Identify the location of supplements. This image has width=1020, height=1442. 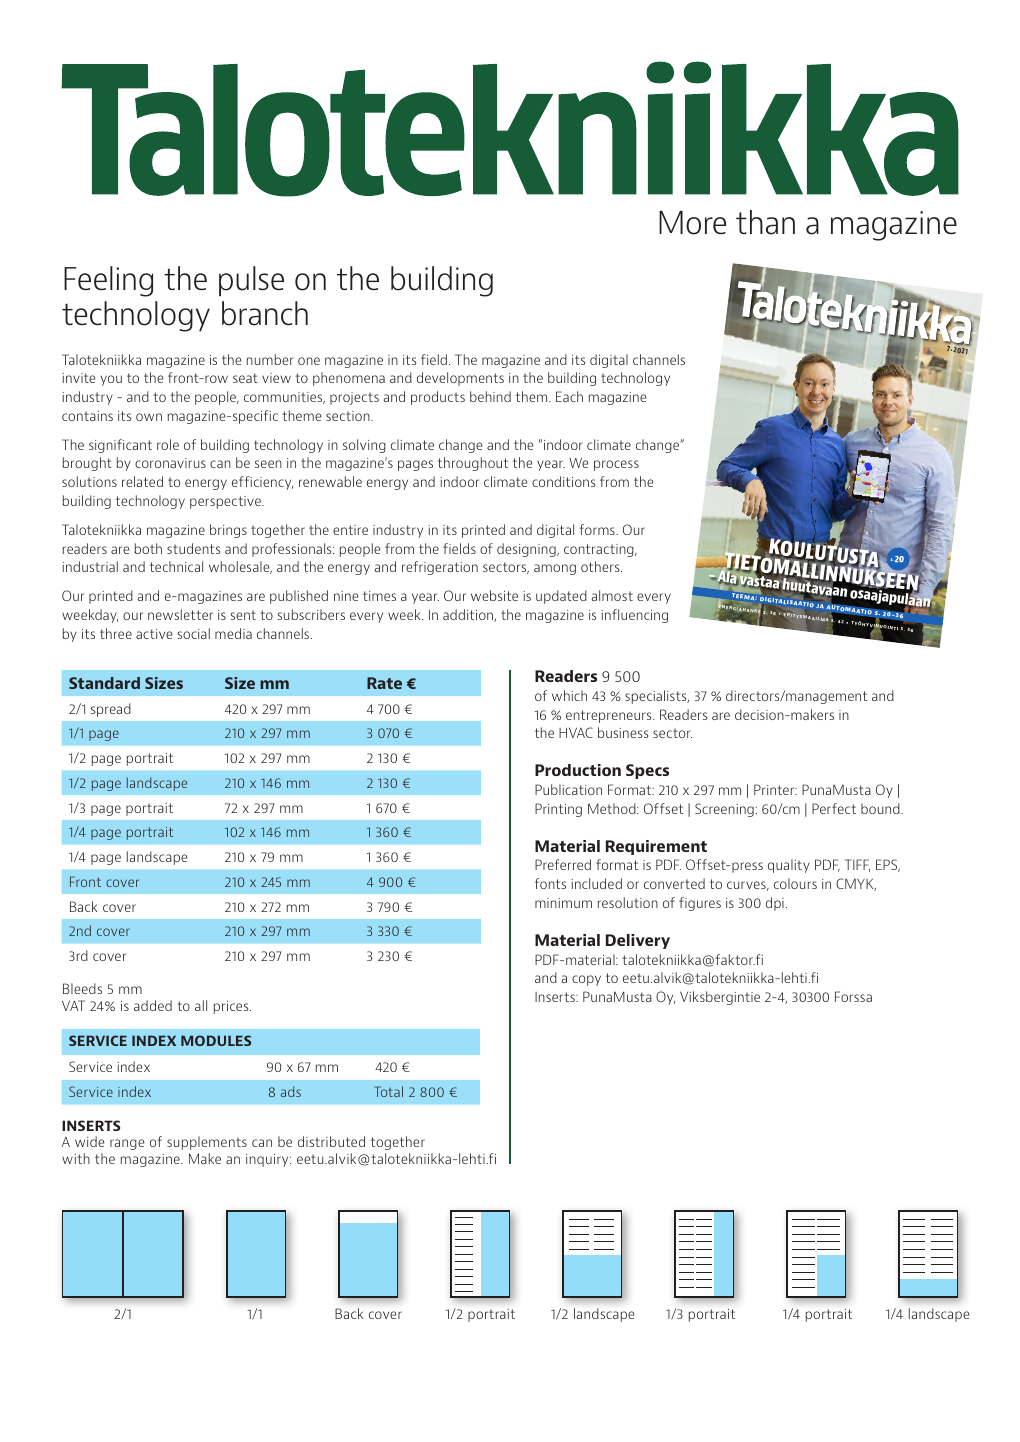
(207, 1143).
